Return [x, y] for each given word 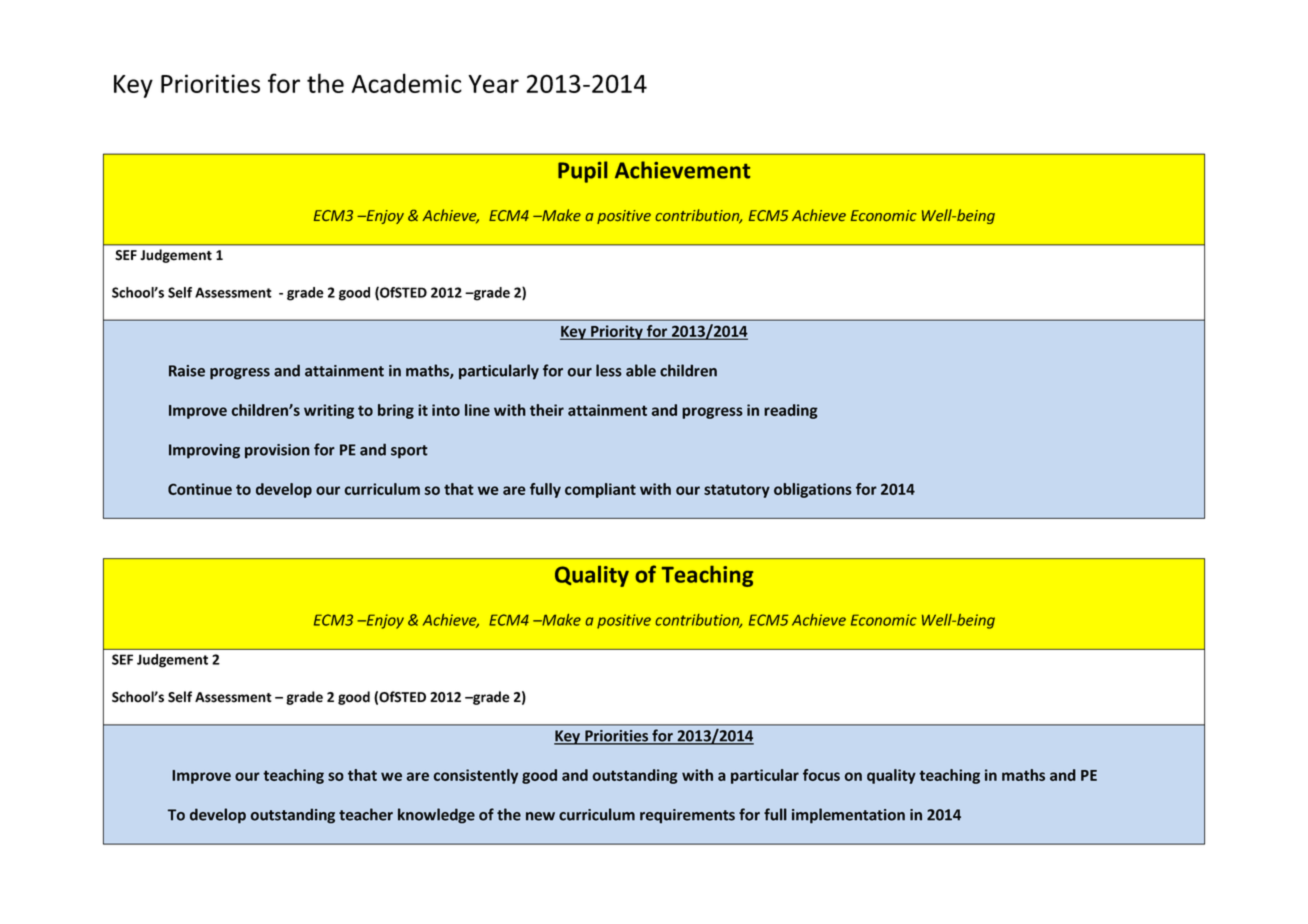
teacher [366, 814]
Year [493, 84]
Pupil [582, 172]
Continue [200, 489]
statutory [737, 491]
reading [791, 411]
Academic [406, 83]
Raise [187, 371]
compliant [600, 490]
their [547, 410]
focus [821, 775]
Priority [617, 332]
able [641, 370]
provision [277, 451]
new [540, 816]
